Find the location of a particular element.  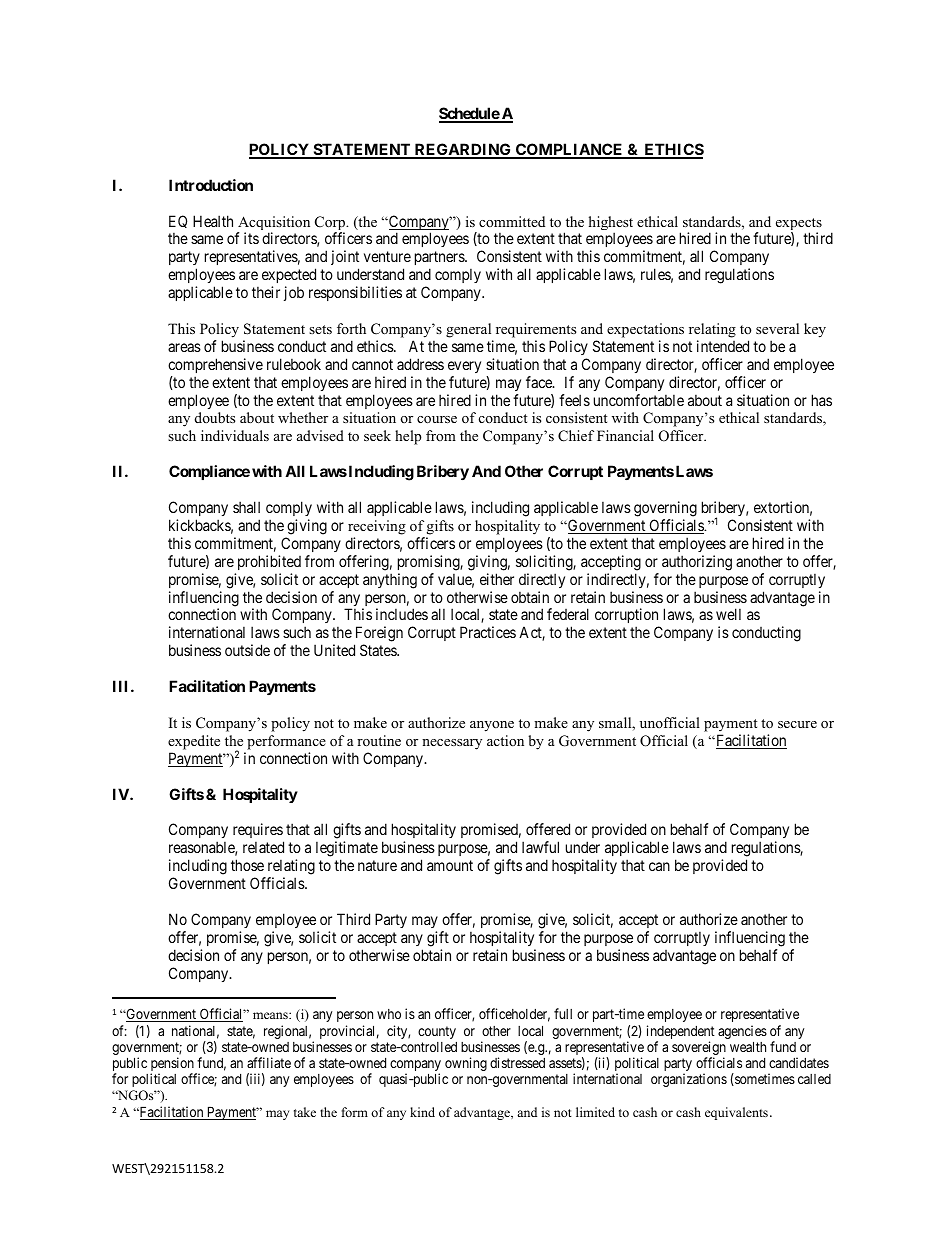

REGARDING is located at coordinates (463, 150).
